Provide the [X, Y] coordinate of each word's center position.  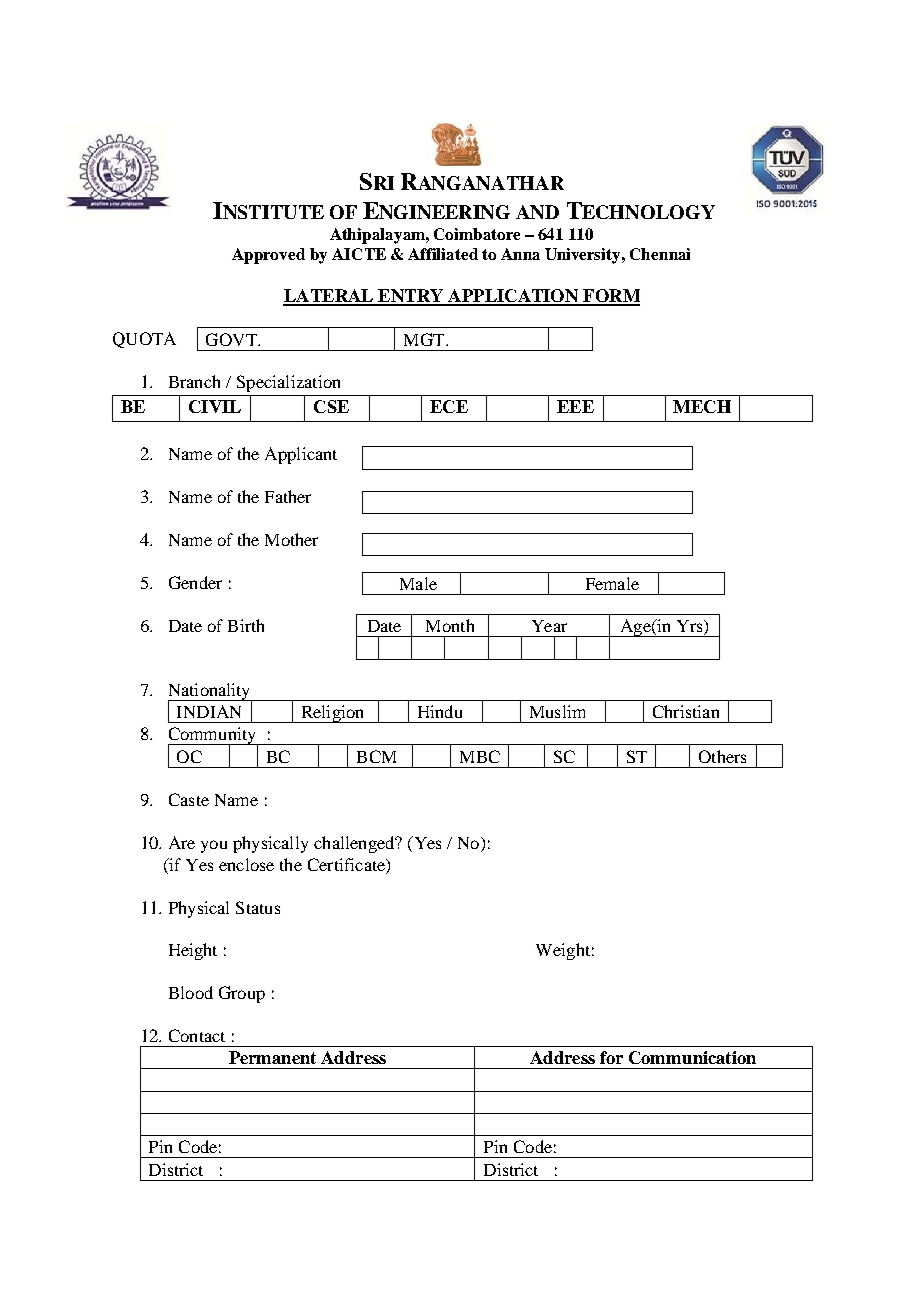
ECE [449, 406]
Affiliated [443, 254]
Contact [197, 1035]
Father [288, 496]
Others [722, 756]
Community [213, 737]
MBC [480, 756]
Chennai [660, 254]
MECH [702, 406]
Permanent [272, 1057]
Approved [268, 256]
